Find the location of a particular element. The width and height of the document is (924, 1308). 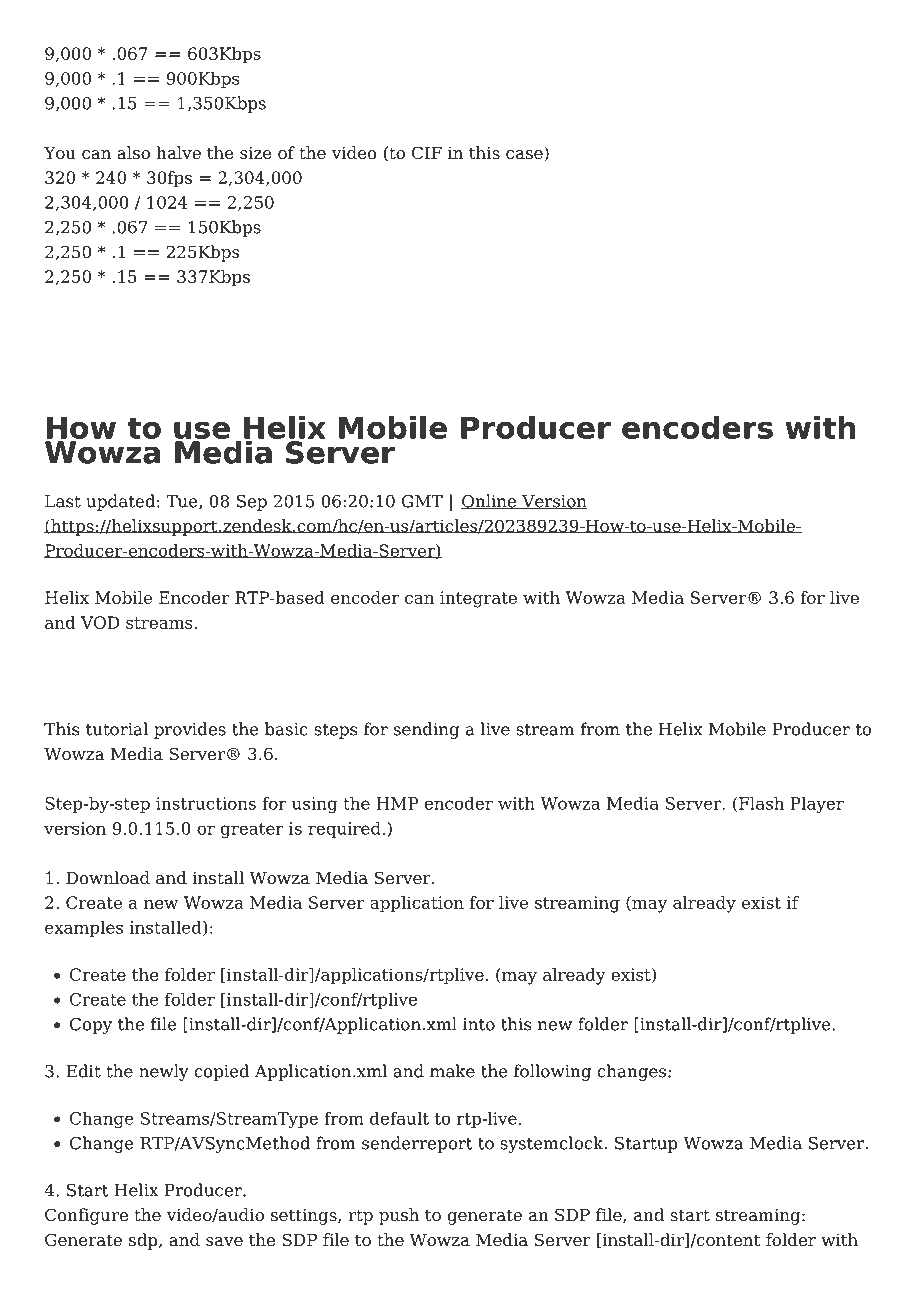

also is located at coordinates (133, 153).
